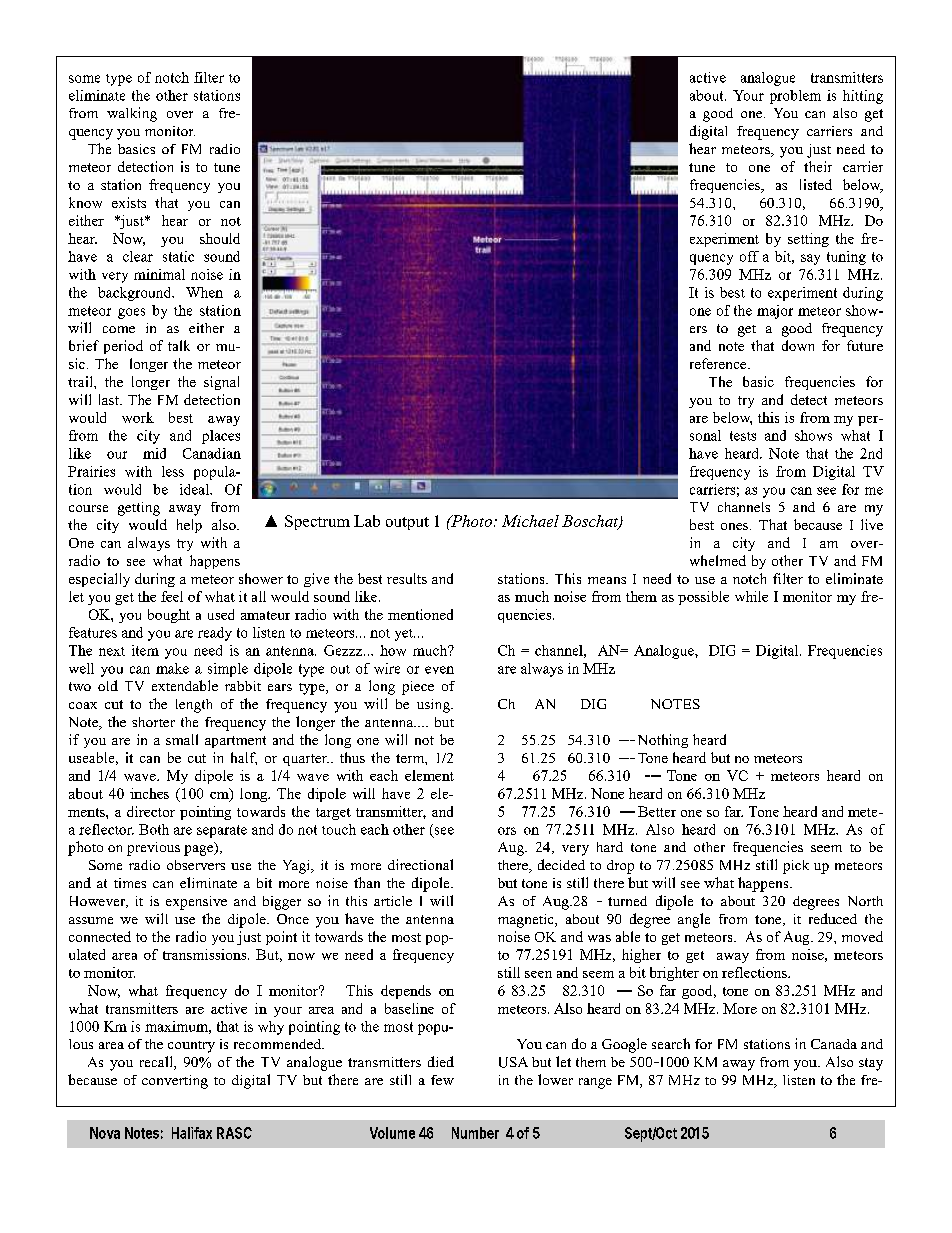  What do you see at coordinates (434, 706) in the document?
I see `using` at bounding box center [434, 706].
